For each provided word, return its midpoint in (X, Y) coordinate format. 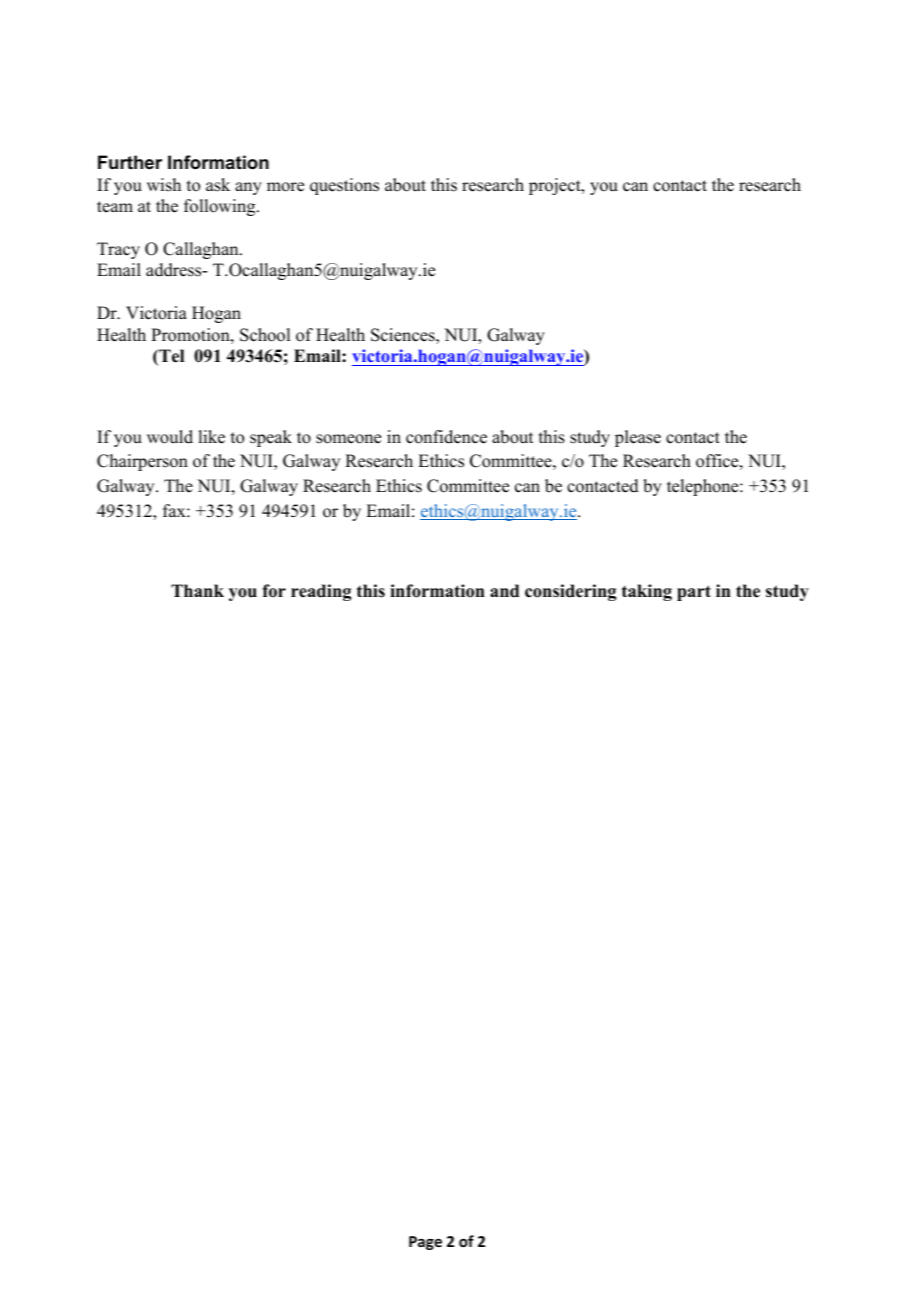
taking (647, 592)
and (504, 591)
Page (425, 1243)
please (638, 438)
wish (164, 185)
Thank (197, 590)
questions (344, 186)
